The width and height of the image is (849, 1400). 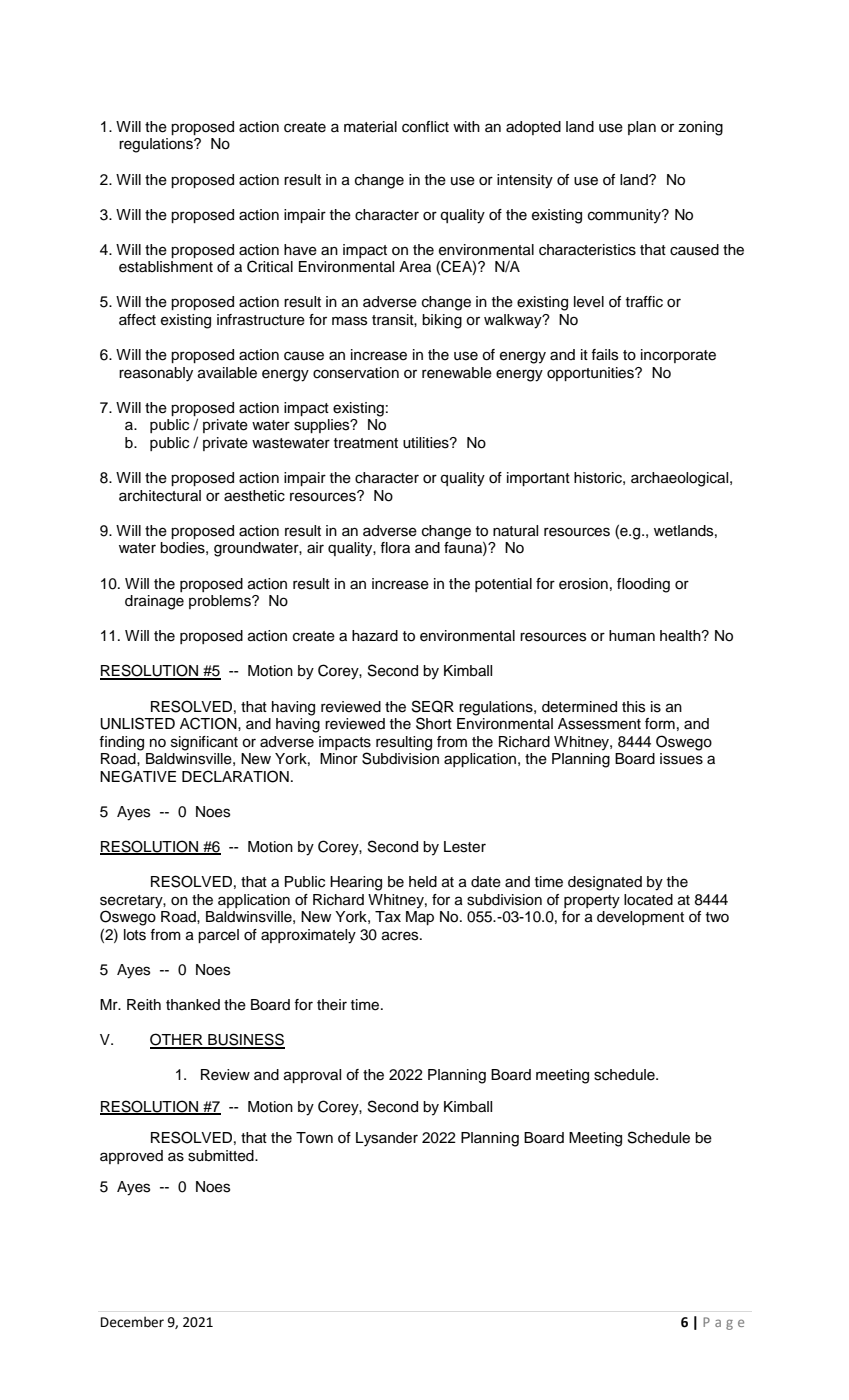 I want to click on flooding, so click(x=643, y=585).
